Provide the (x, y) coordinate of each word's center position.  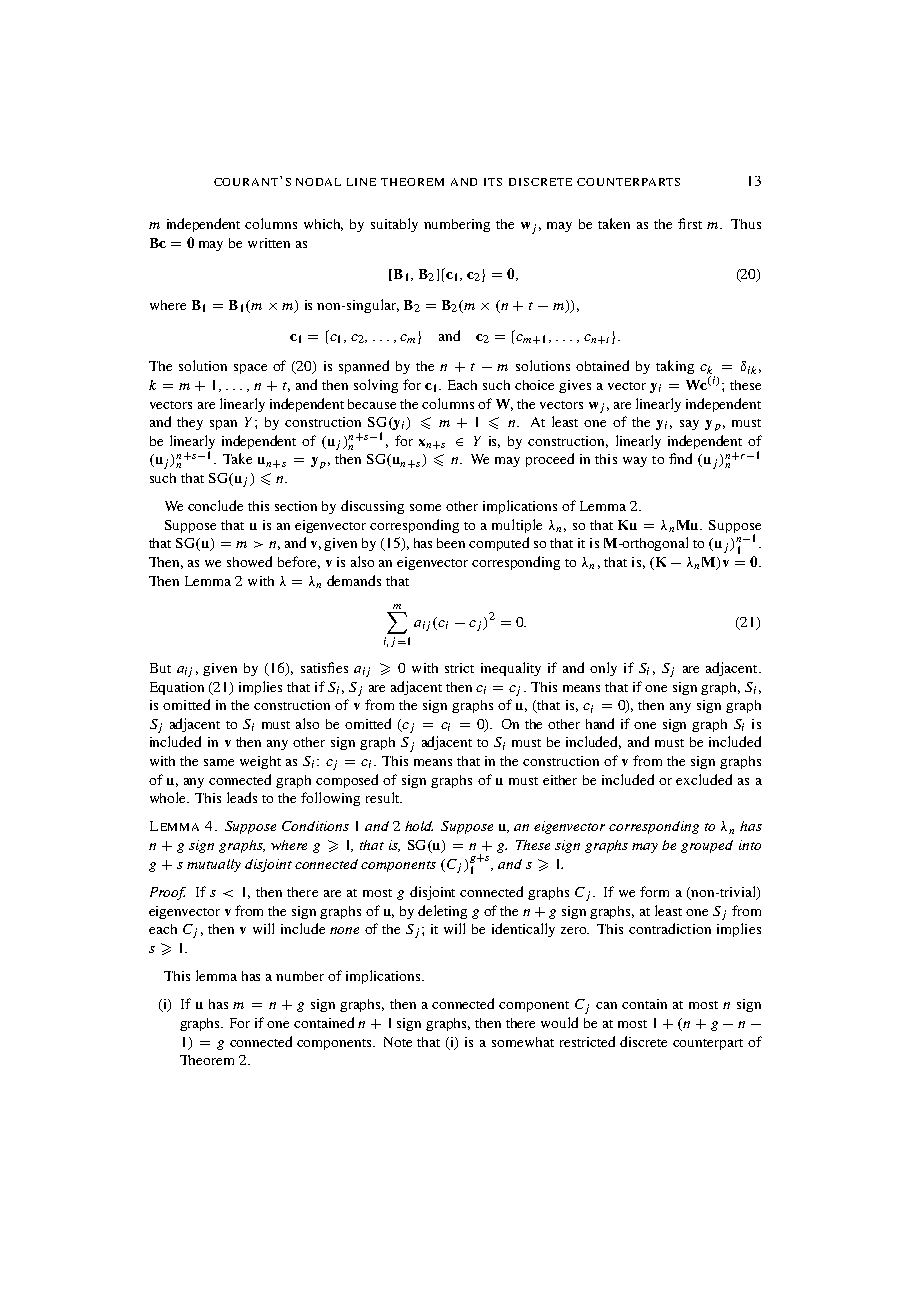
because (372, 404)
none (344, 930)
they (190, 423)
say (689, 425)
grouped (707, 846)
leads (242, 797)
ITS (493, 182)
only (603, 669)
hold (419, 826)
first (690, 223)
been (451, 543)
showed (249, 561)
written (269, 243)
